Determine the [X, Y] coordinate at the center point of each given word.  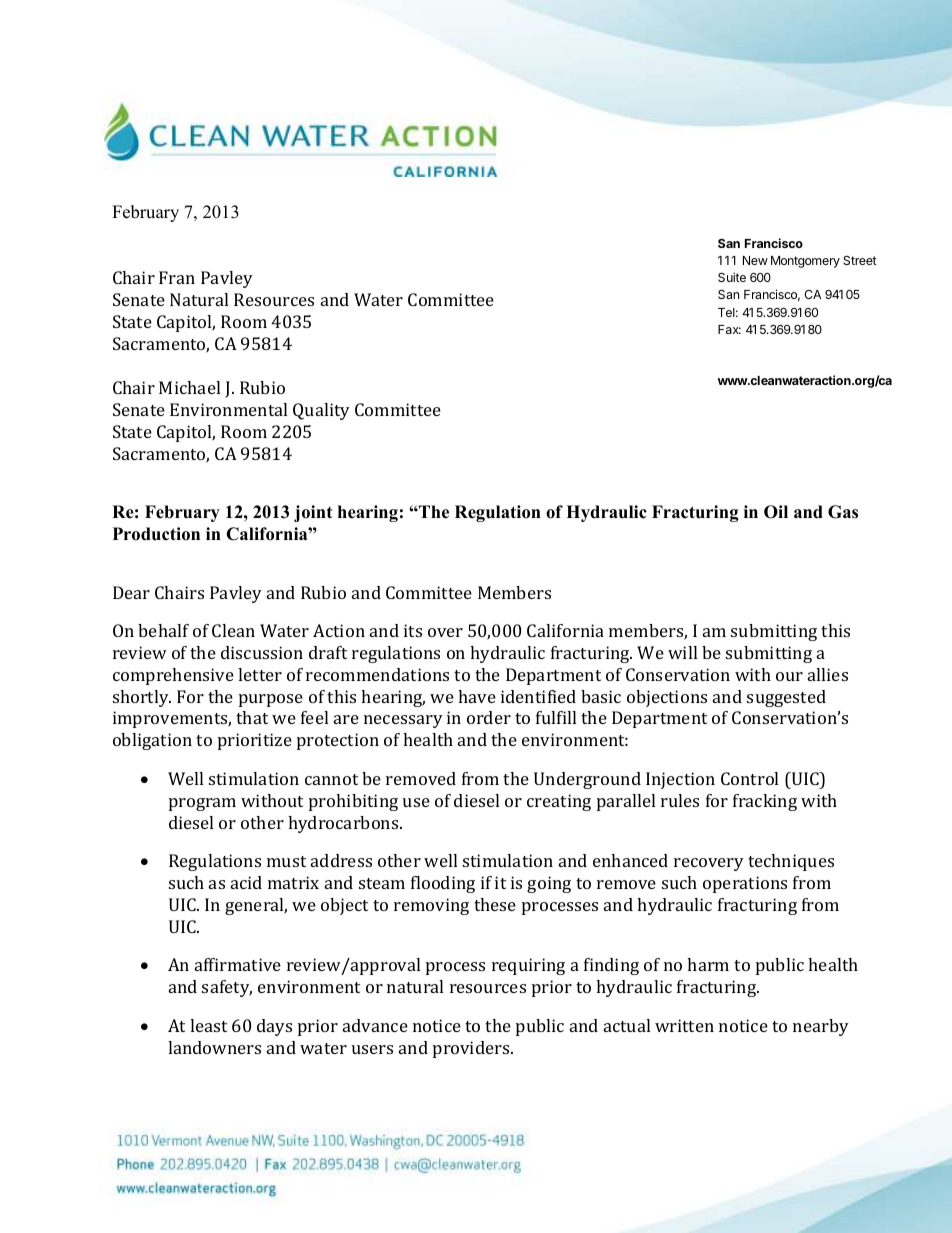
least [208, 1025]
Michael [189, 387]
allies [828, 674]
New [755, 260]
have [477, 696]
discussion [262, 652]
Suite [732, 277]
